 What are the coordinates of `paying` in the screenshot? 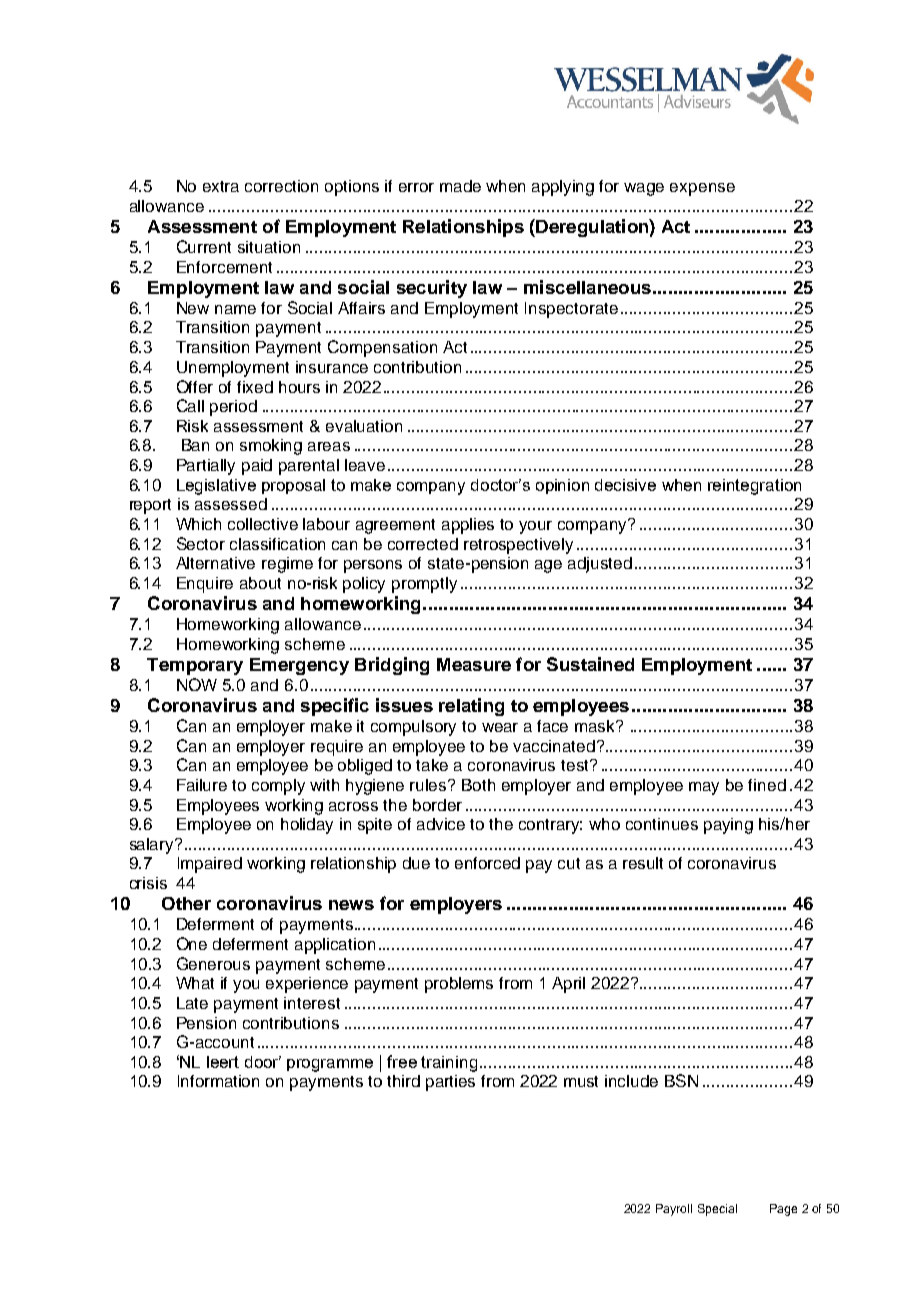 It's located at (728, 826).
